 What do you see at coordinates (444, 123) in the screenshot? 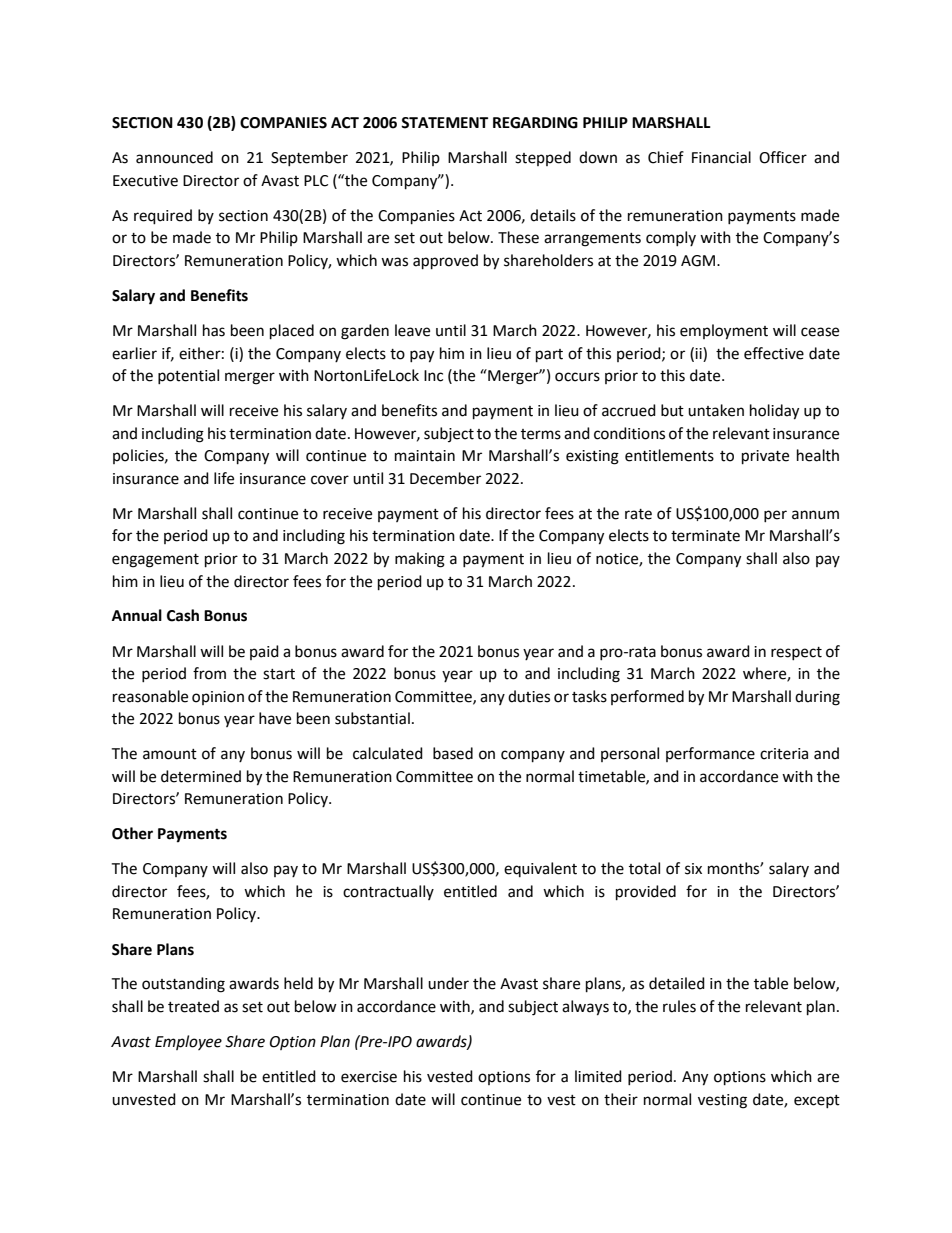
I see `STATEMENT` at bounding box center [444, 123].
